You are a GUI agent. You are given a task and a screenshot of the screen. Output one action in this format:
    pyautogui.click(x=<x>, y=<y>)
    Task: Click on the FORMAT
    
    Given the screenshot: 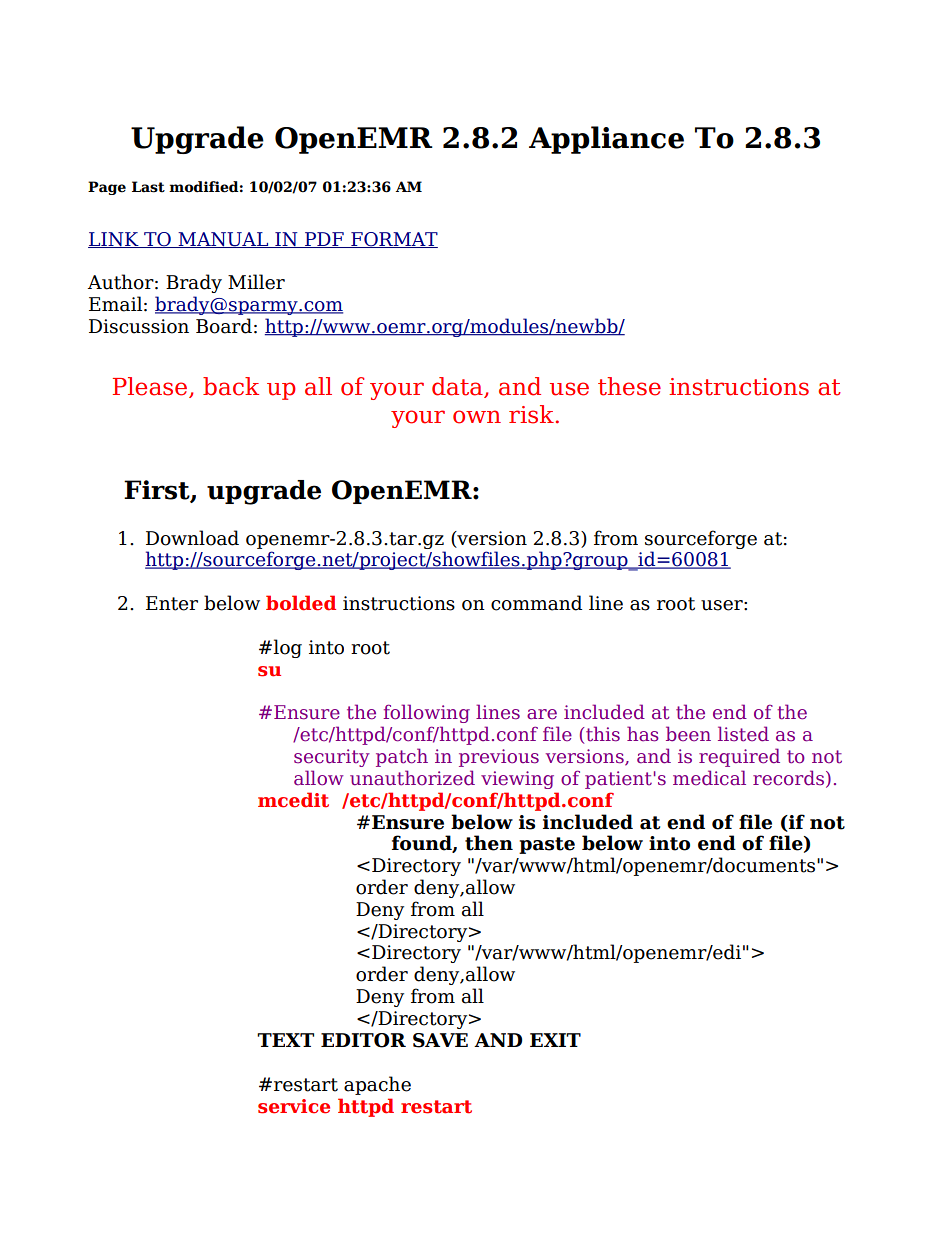 What is the action you would take?
    pyautogui.click(x=393, y=240)
